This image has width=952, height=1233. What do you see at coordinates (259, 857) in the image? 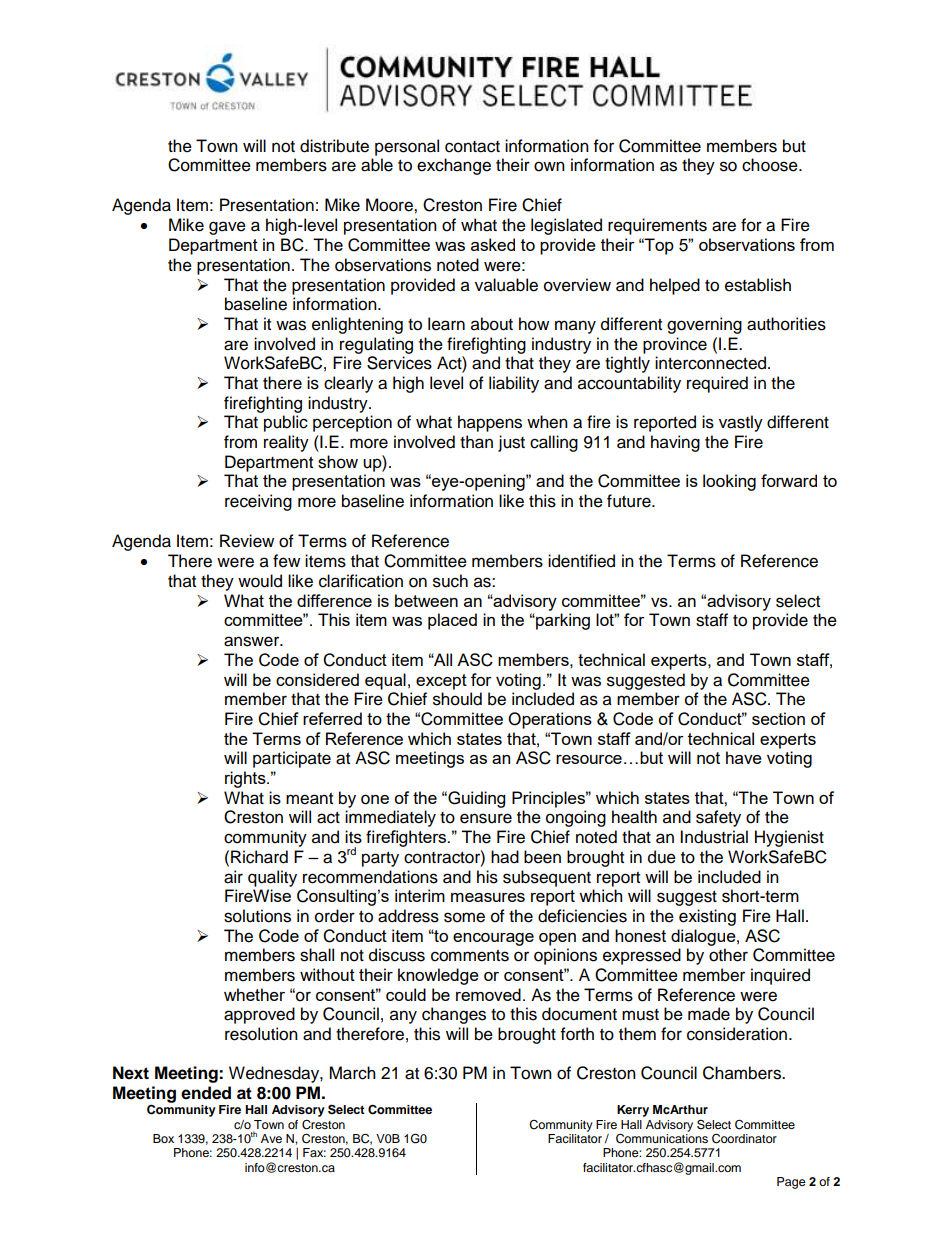
I see `Richard` at bounding box center [259, 857].
